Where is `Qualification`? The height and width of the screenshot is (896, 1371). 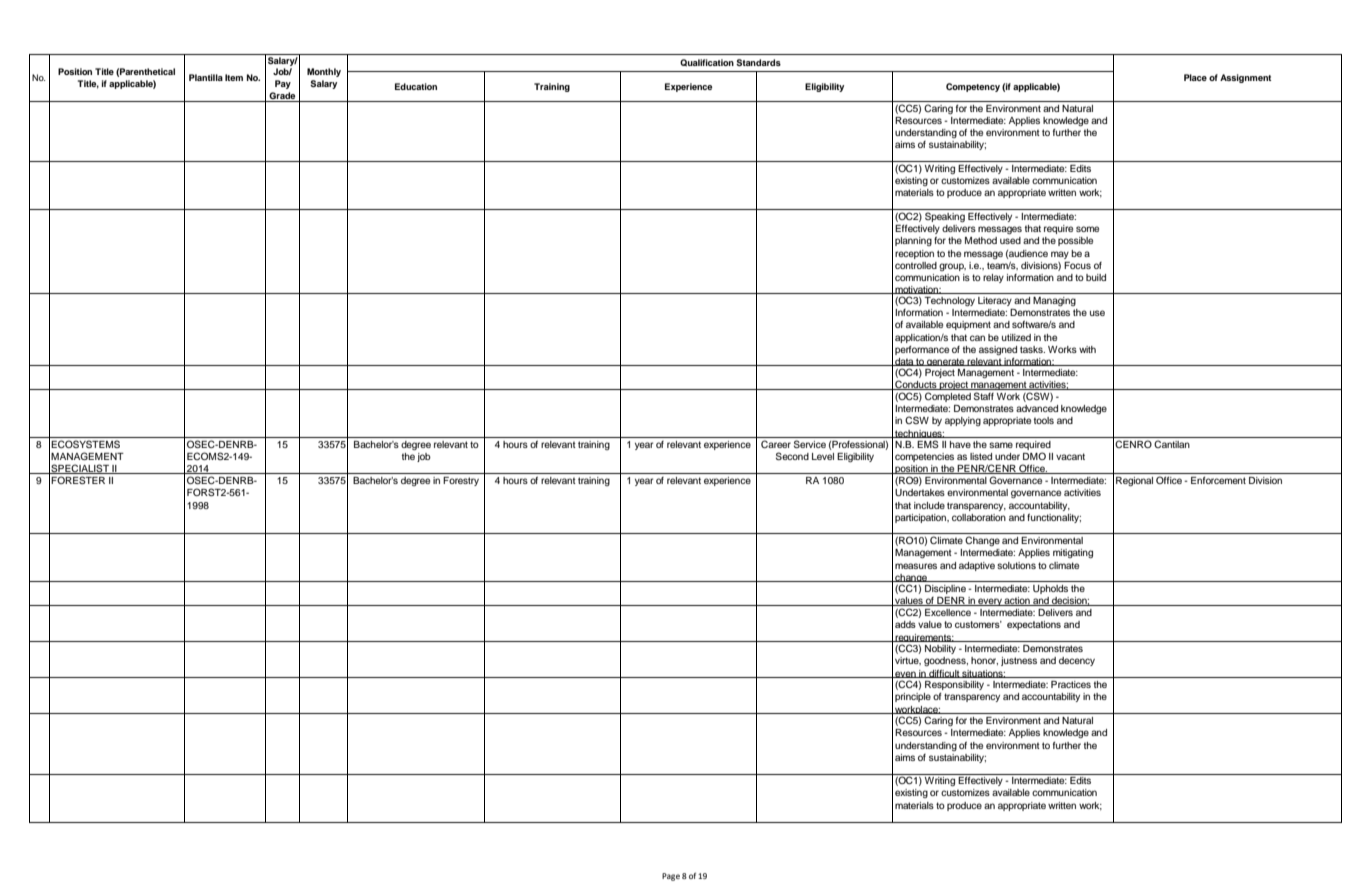
Qualification is located at coordinates (707, 63).
